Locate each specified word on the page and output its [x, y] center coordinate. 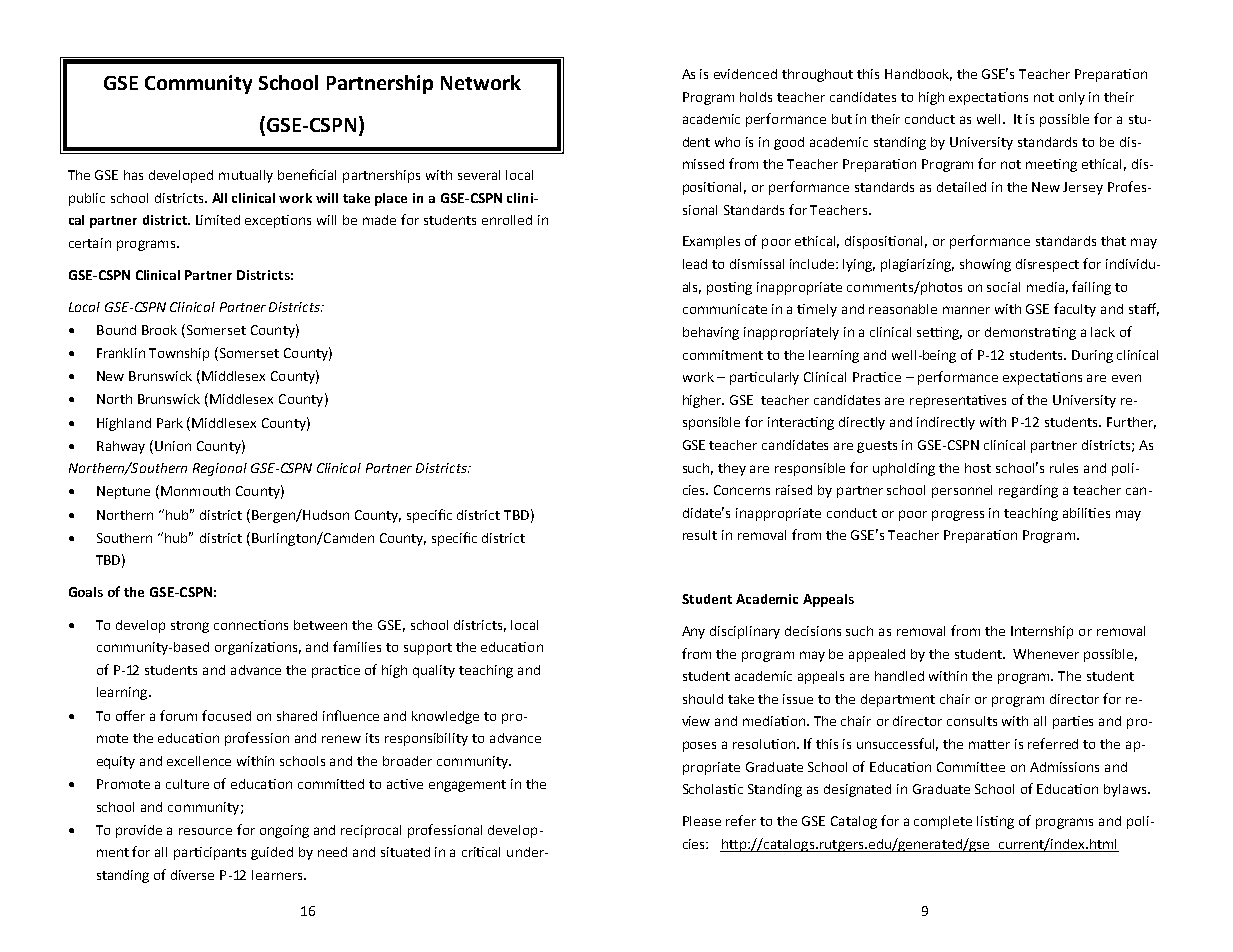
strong [190, 627]
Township [179, 354]
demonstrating [1030, 333]
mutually [246, 176]
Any [693, 632]
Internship [1042, 632]
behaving [711, 333]
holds [756, 97]
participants [210, 853]
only [1072, 98]
